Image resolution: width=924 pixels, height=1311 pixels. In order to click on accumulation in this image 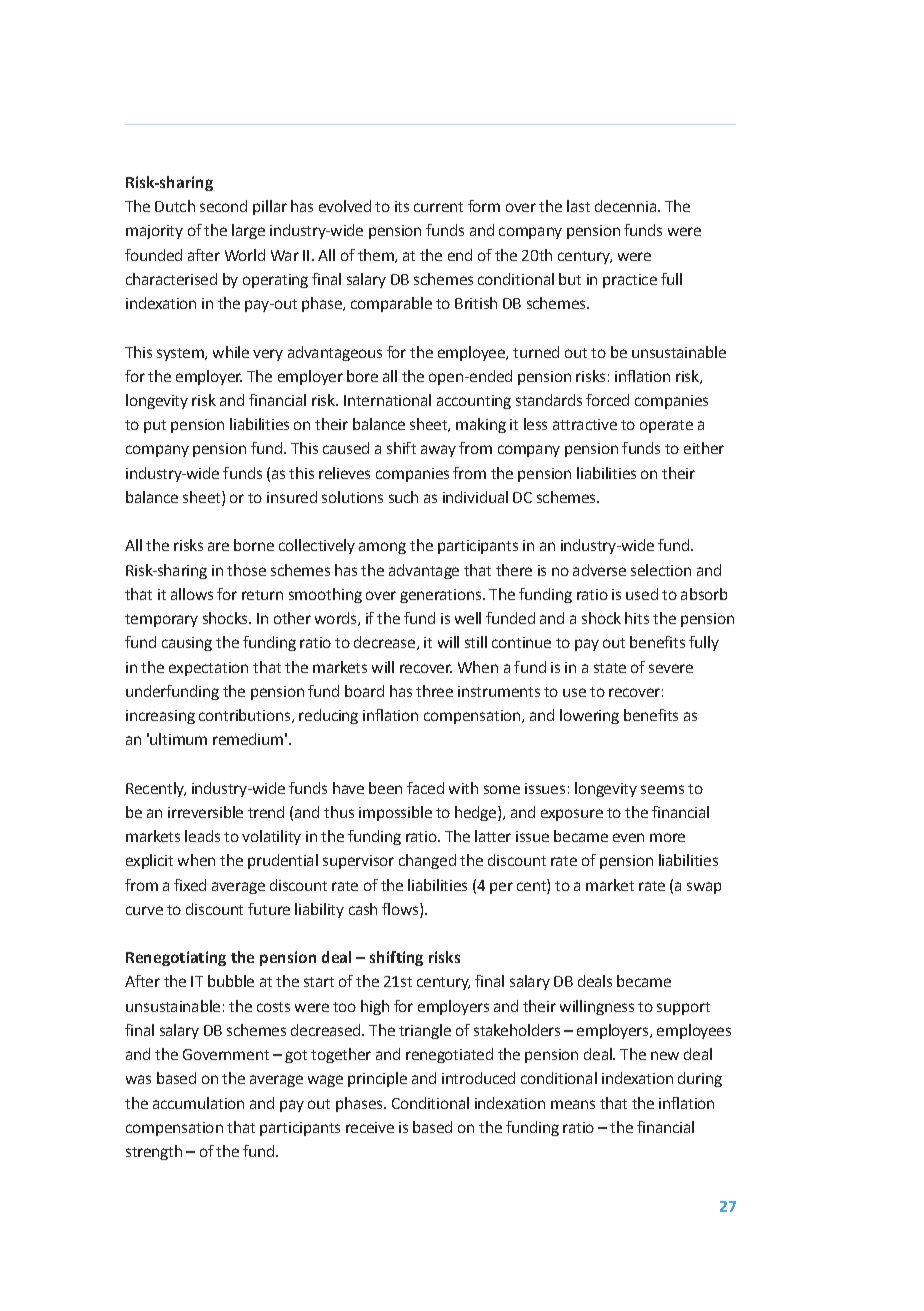, I will do `click(198, 1103)`.
